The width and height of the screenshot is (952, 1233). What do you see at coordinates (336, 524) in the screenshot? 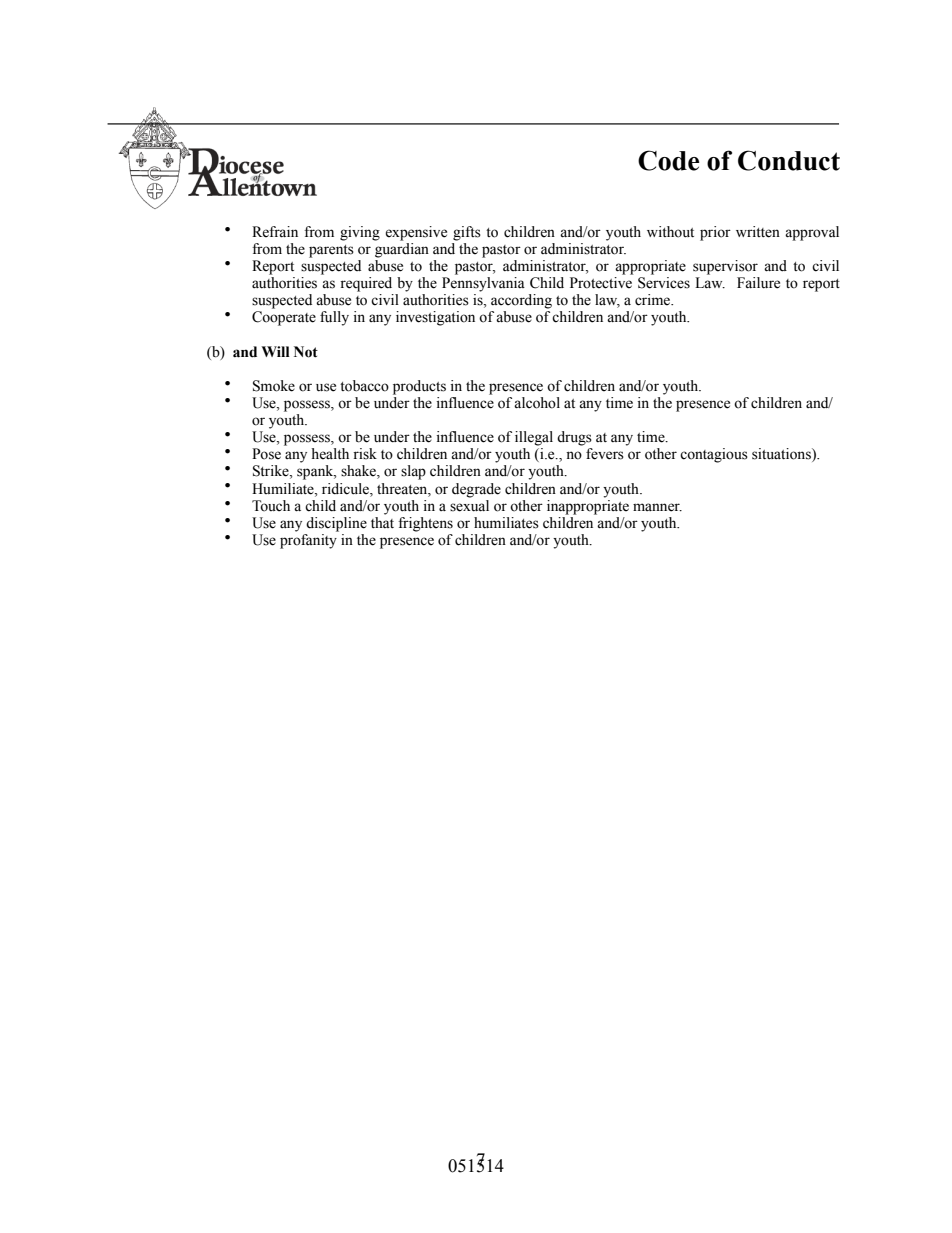
I see `discipline` at bounding box center [336, 524].
